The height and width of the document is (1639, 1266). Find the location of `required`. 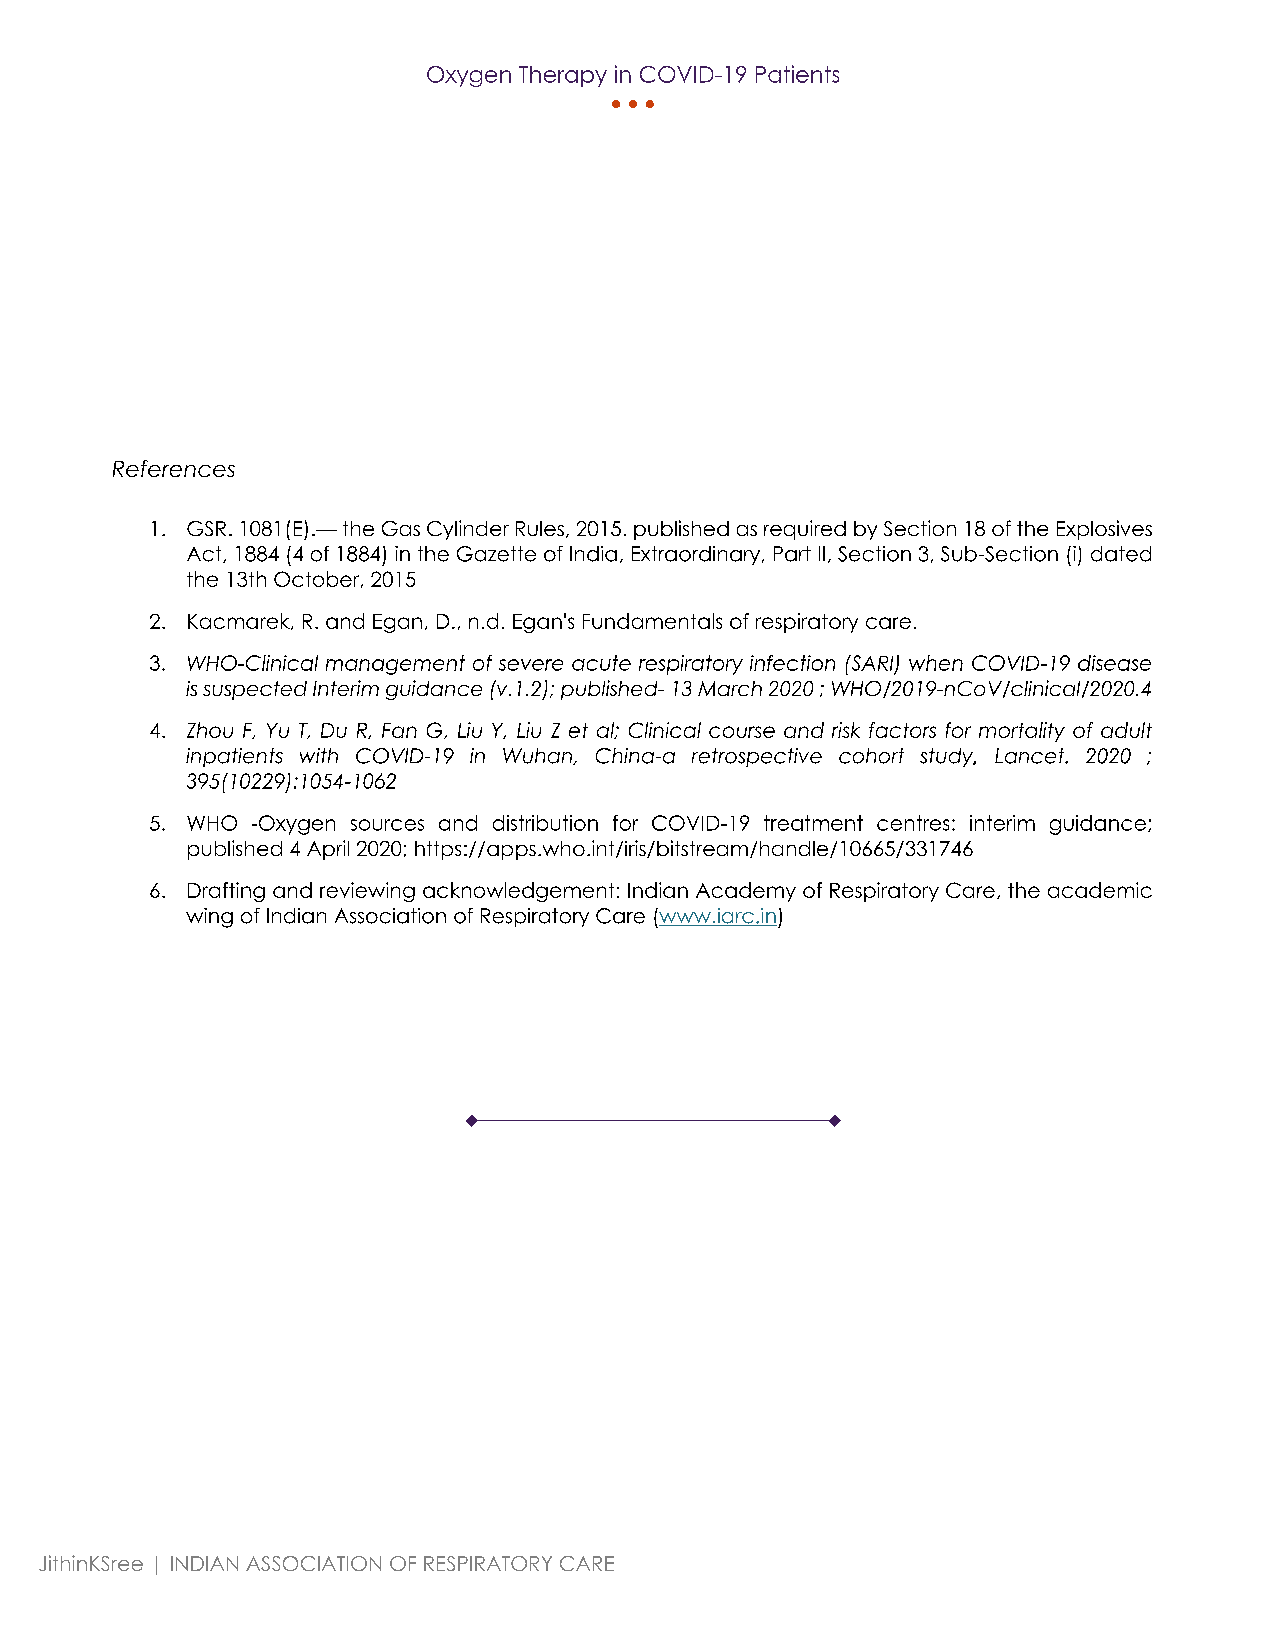

required is located at coordinates (805, 530).
